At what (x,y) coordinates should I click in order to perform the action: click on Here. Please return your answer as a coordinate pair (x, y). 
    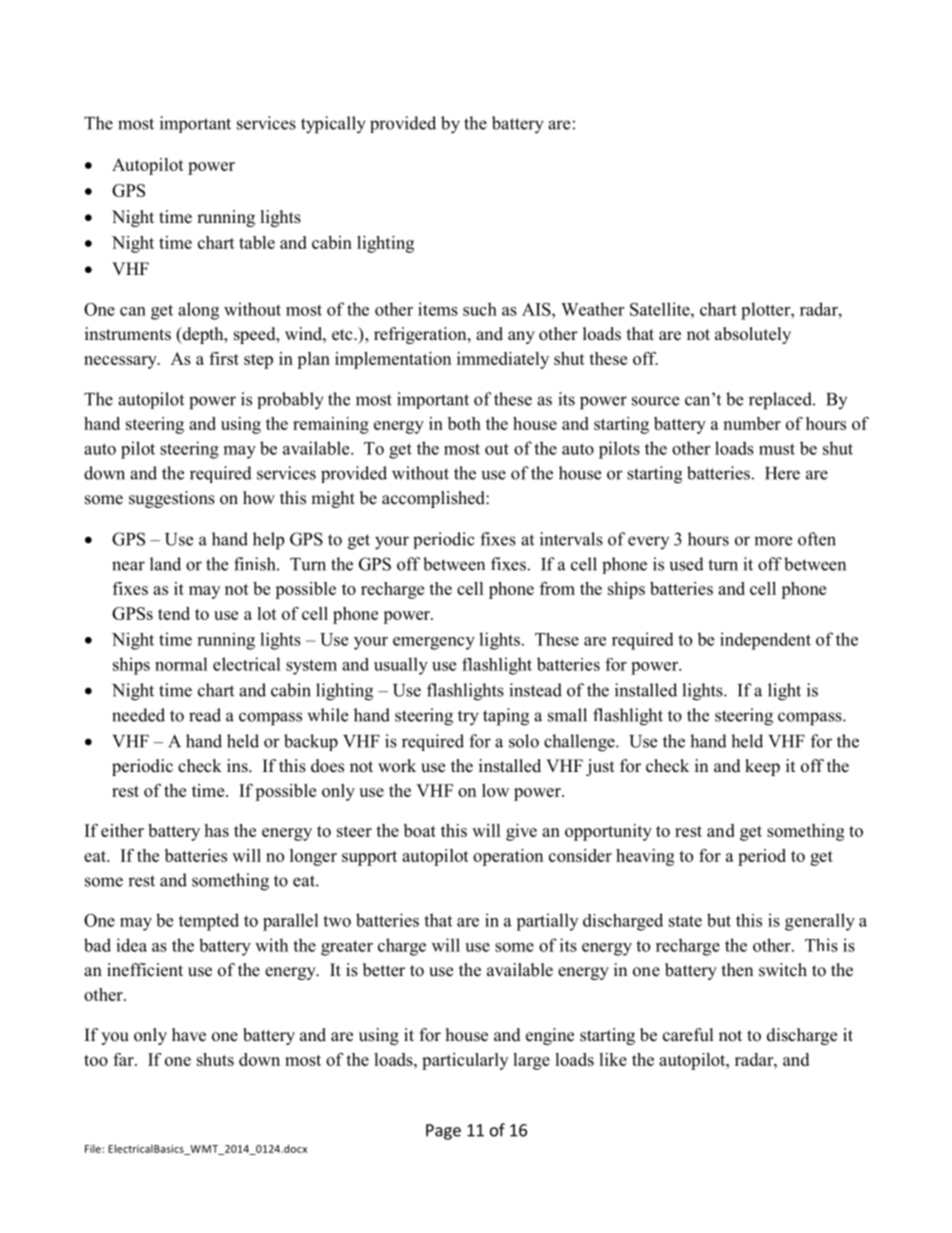
    Looking at the image, I should click on (782, 473).
